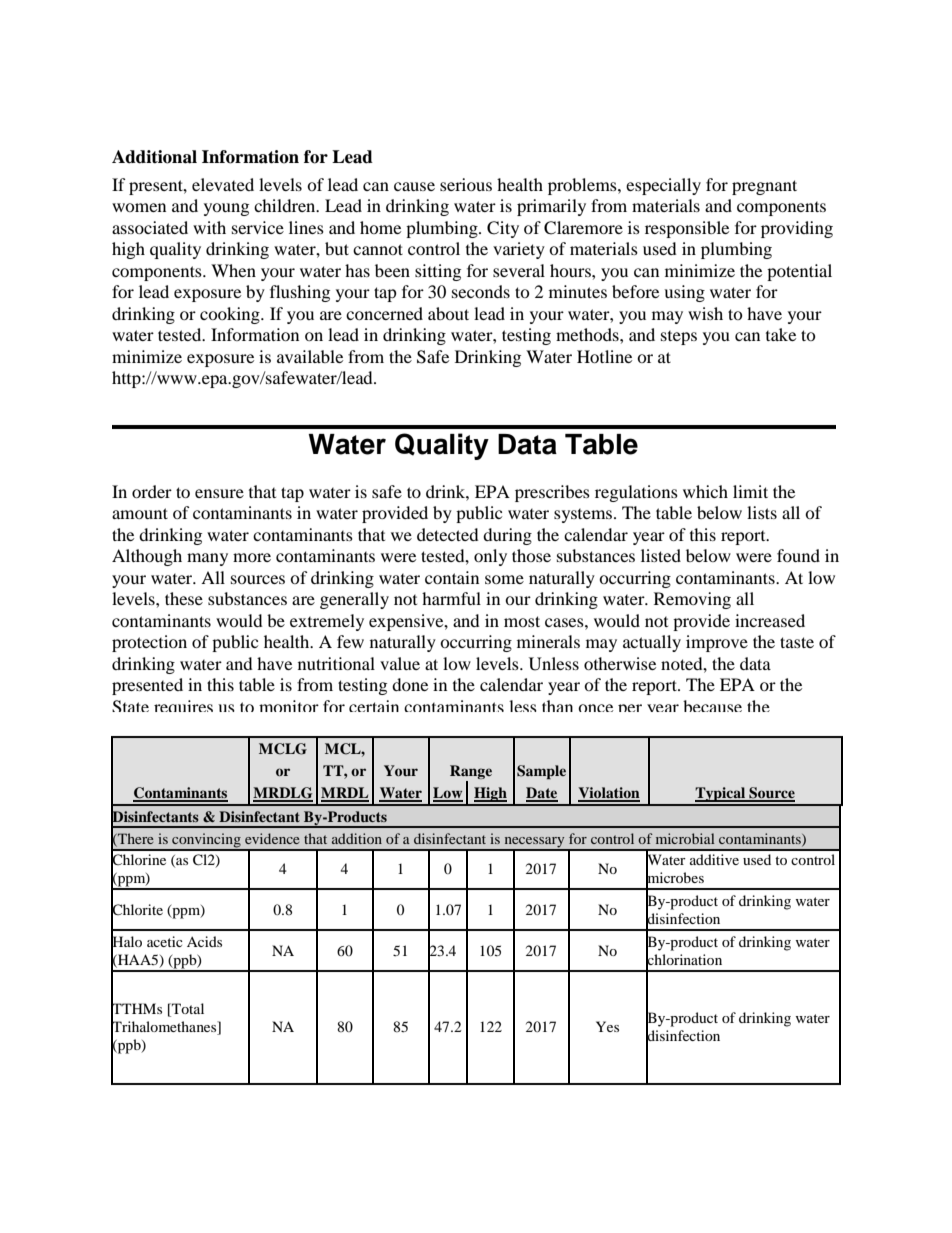 The height and width of the screenshot is (1233, 952). Describe the element at coordinates (204, 941) in the screenshot. I see `Acids` at that location.
